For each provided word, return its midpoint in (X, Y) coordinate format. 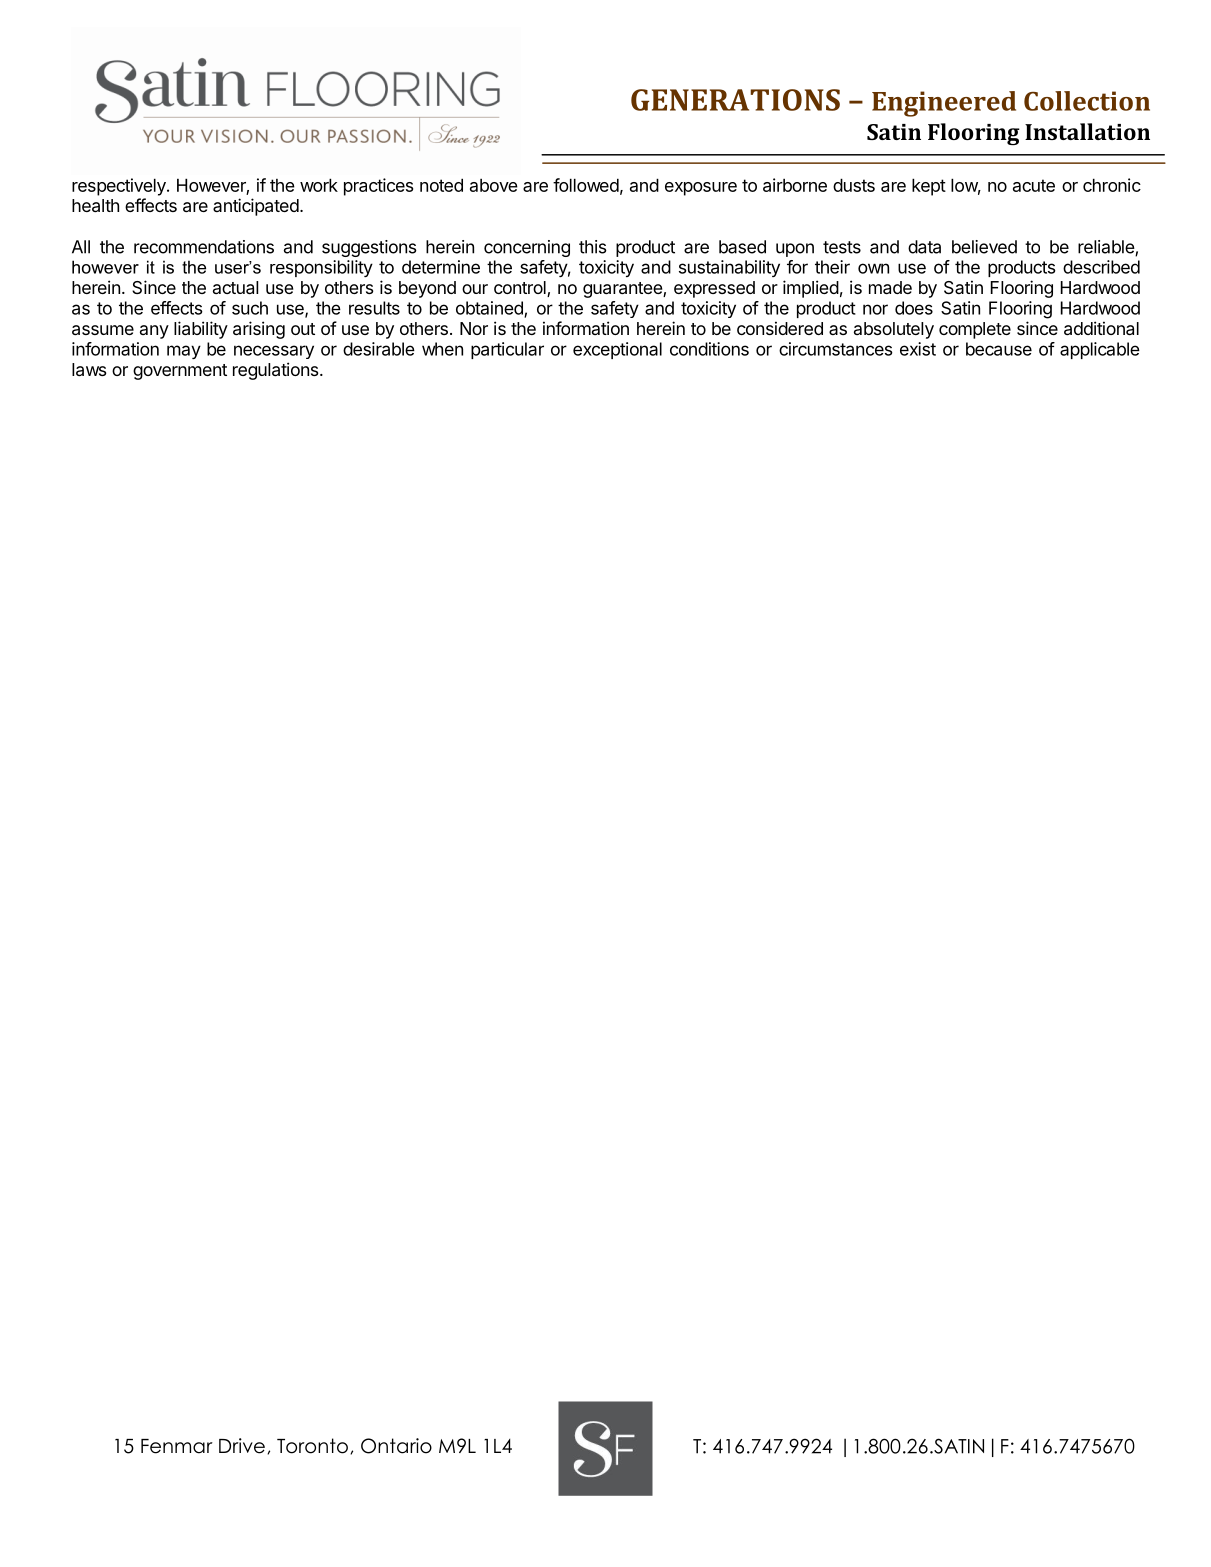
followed (586, 185)
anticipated (256, 207)
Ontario (396, 1446)
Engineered (944, 104)
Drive (242, 1446)
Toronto (312, 1446)
